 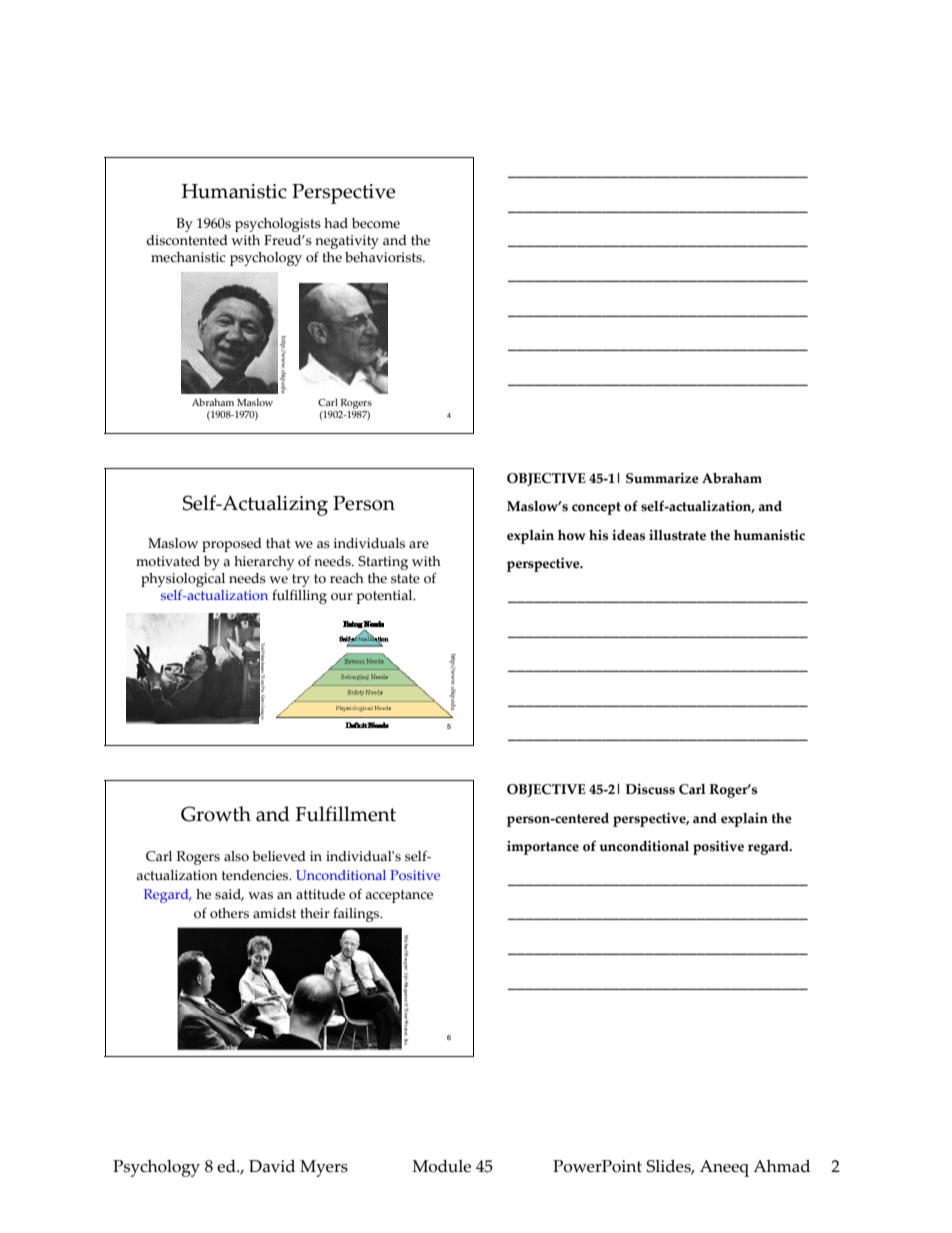 What do you see at coordinates (441, 1166) in the document?
I see `Module` at bounding box center [441, 1166].
